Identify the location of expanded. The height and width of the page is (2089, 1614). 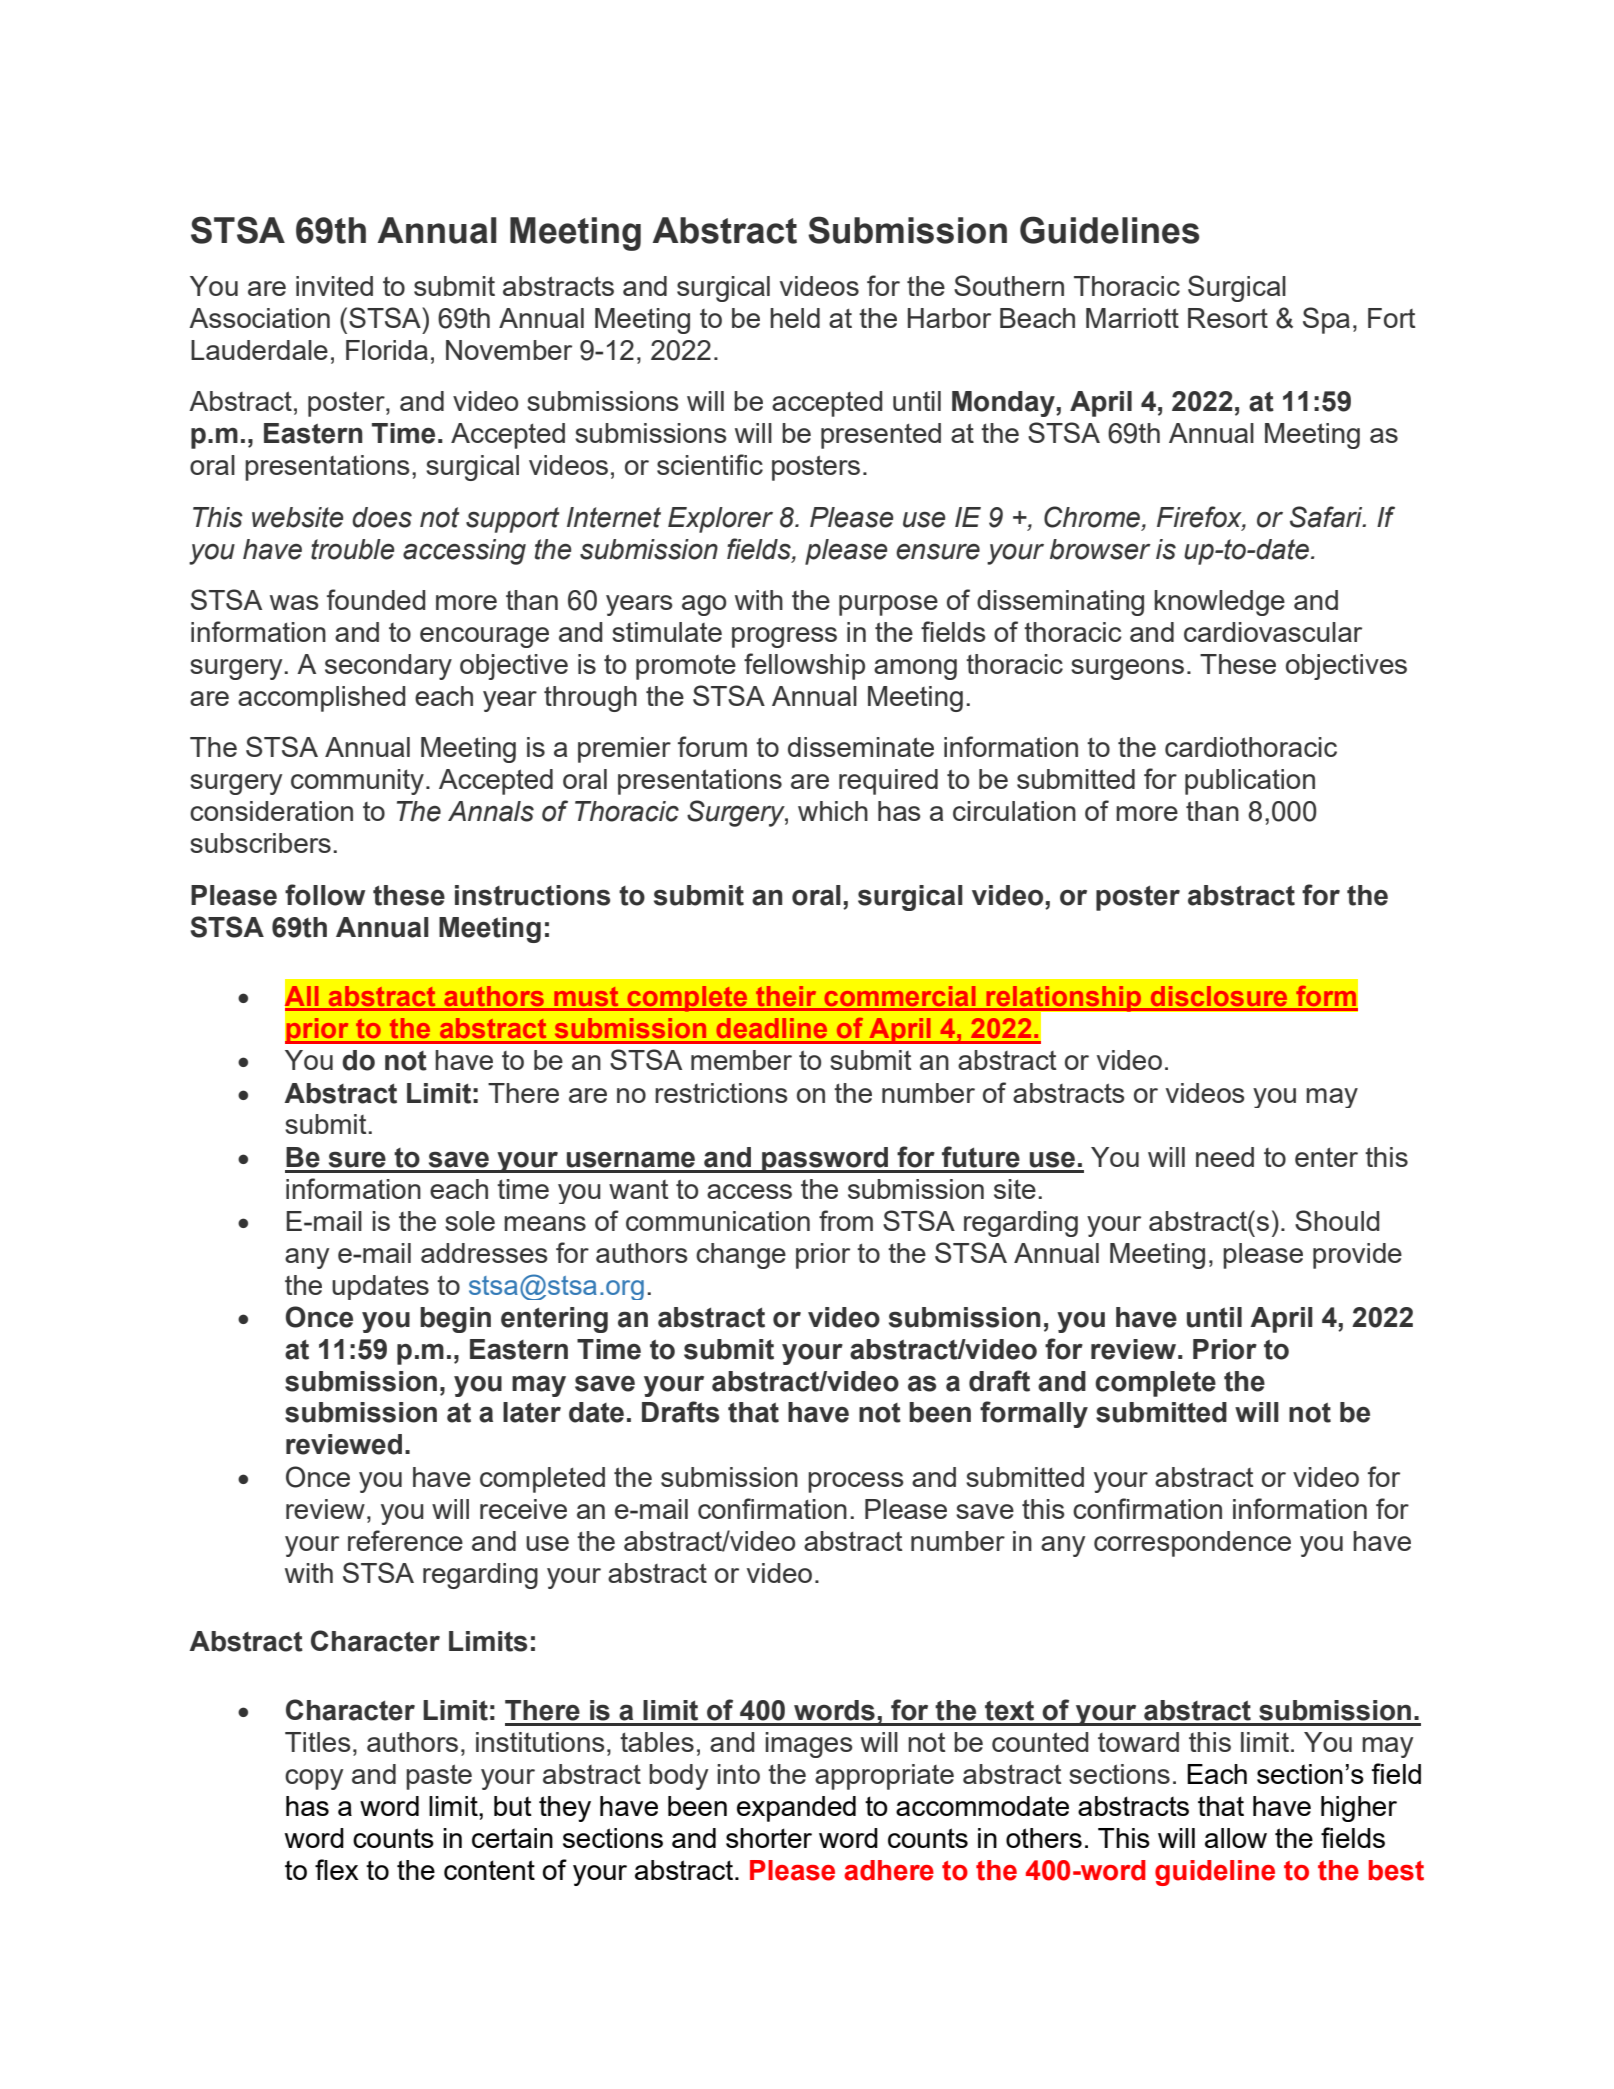
(796, 1809).
